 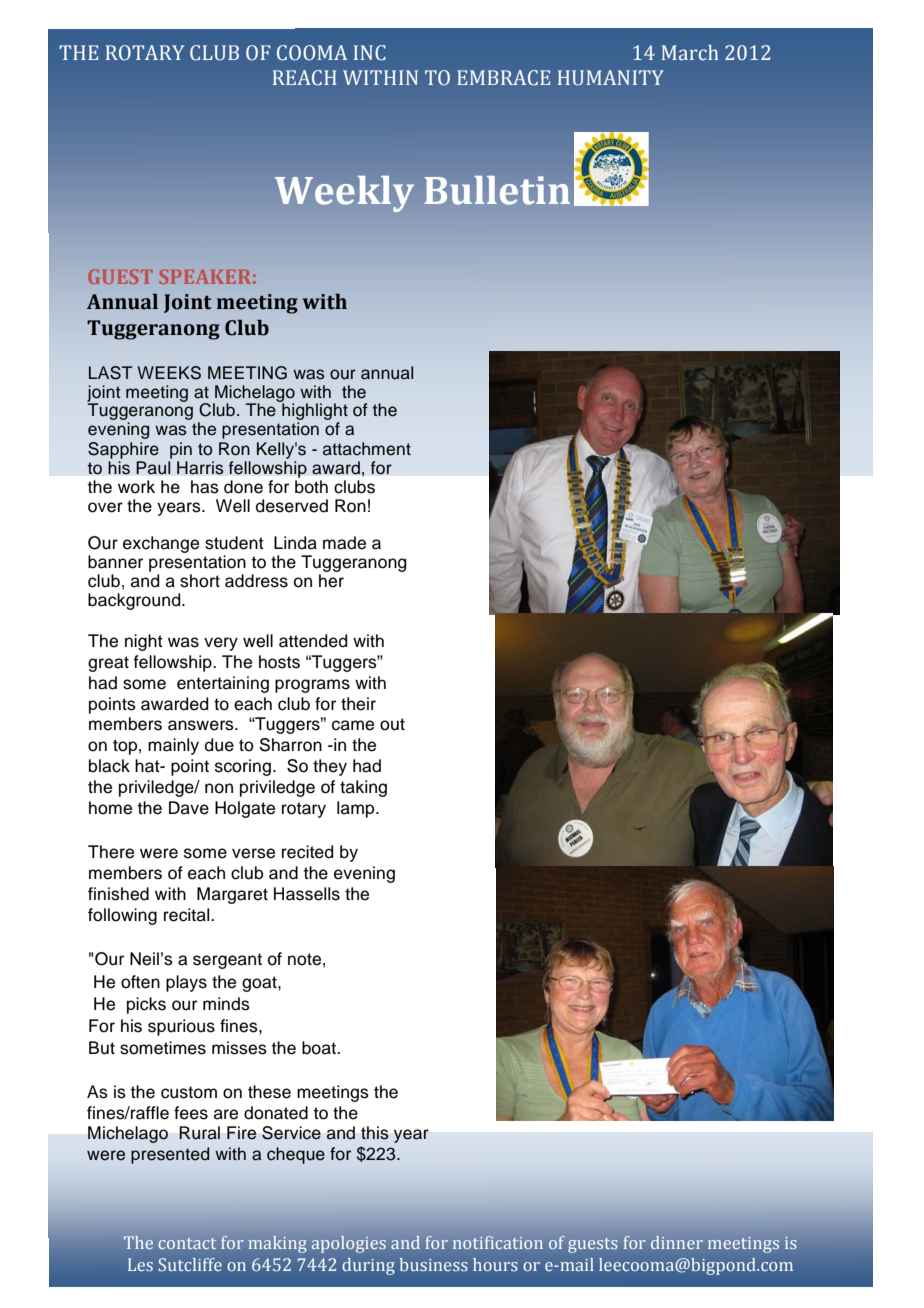 I want to click on presented, so click(x=170, y=1155).
